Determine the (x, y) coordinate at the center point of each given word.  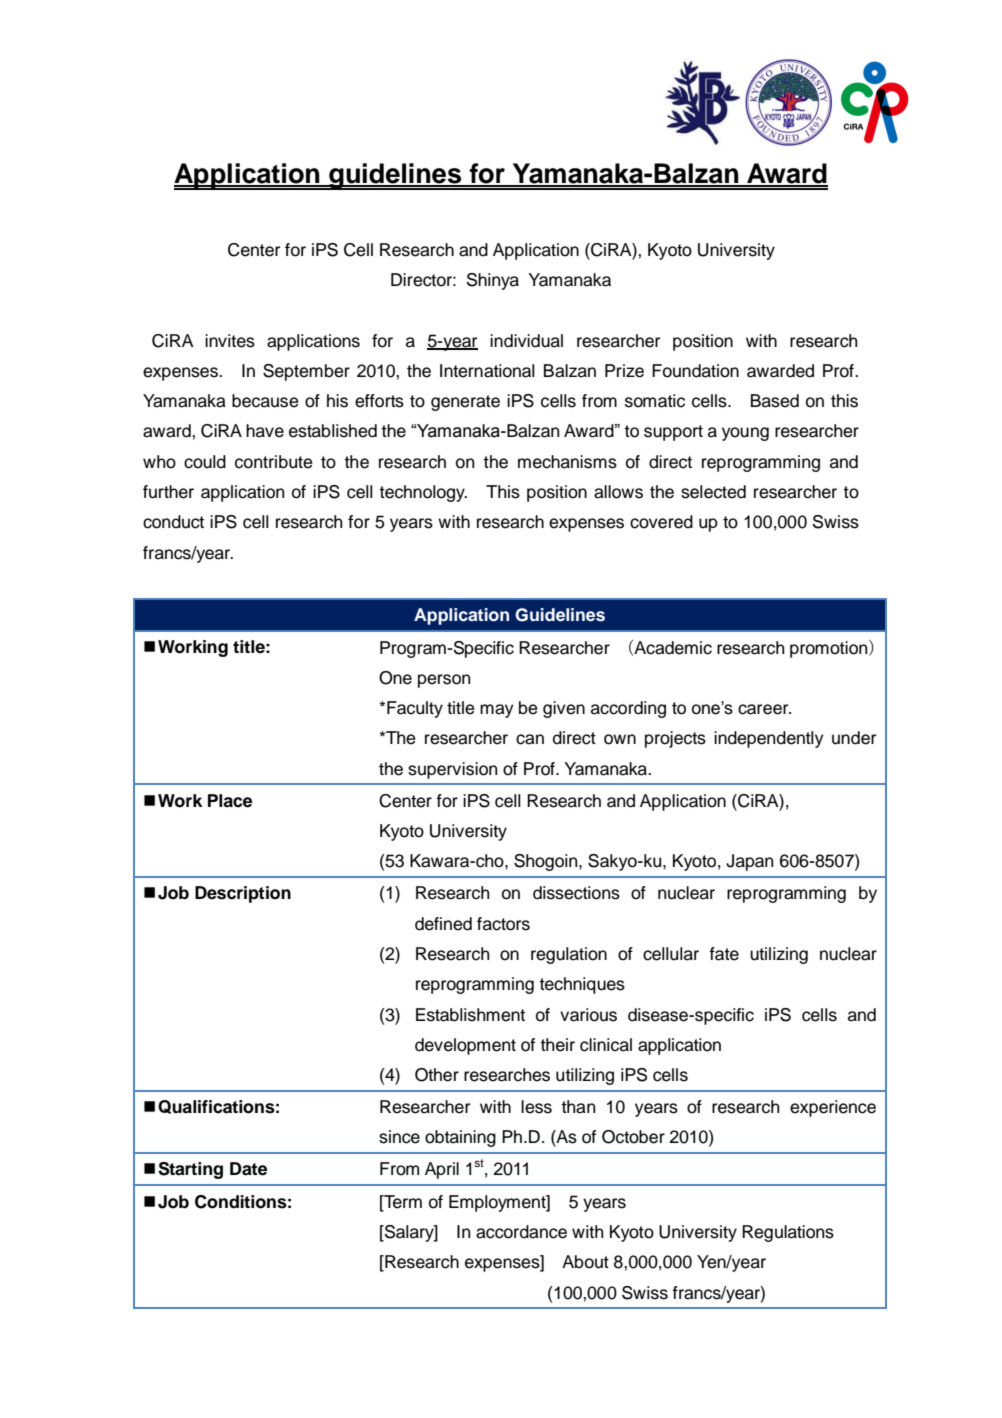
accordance (521, 1232)
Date (248, 1169)
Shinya (493, 281)
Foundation (695, 371)
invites (230, 341)
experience (833, 1108)
